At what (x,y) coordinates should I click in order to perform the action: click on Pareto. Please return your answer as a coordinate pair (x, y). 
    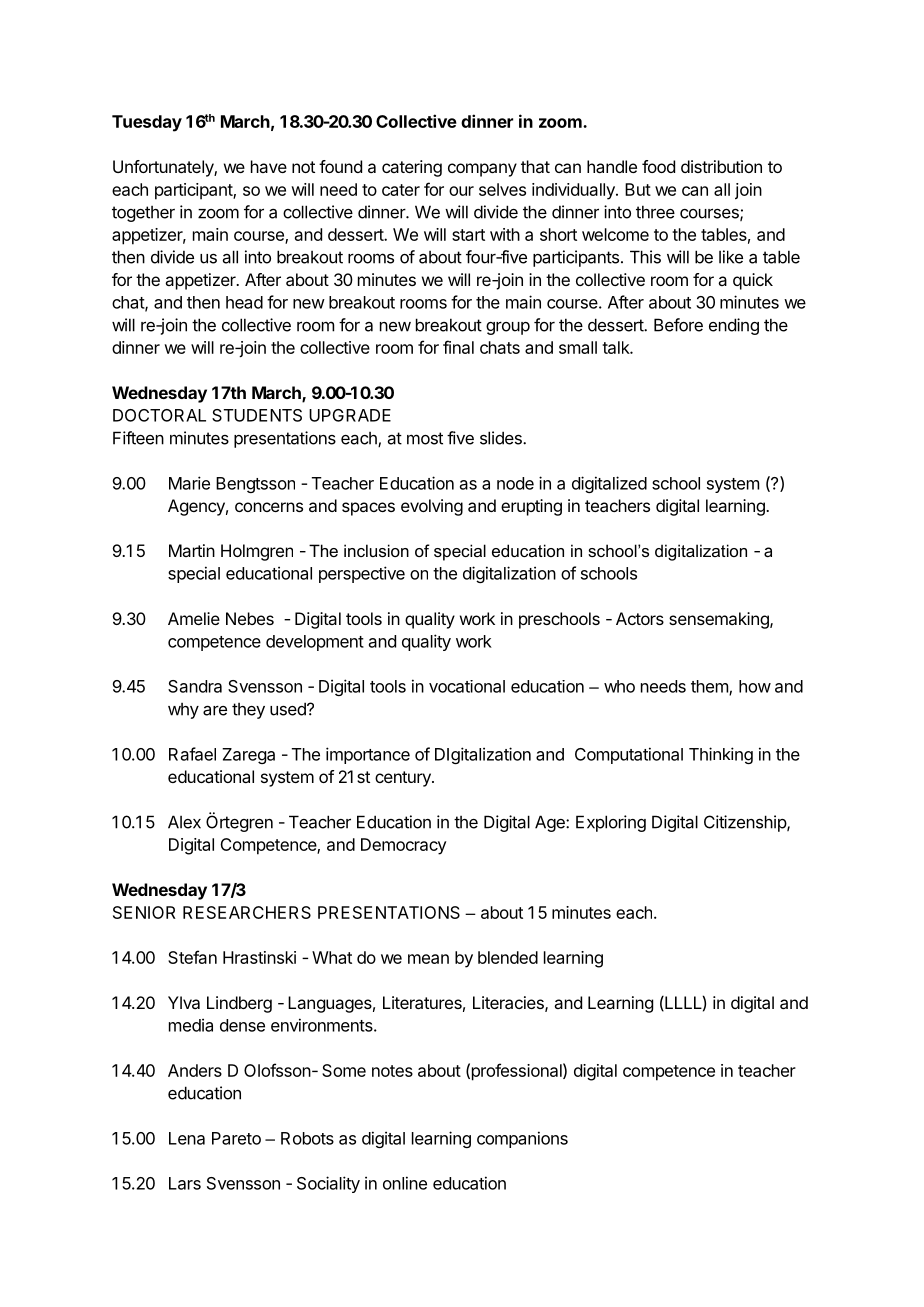
    Looking at the image, I should click on (236, 1138).
